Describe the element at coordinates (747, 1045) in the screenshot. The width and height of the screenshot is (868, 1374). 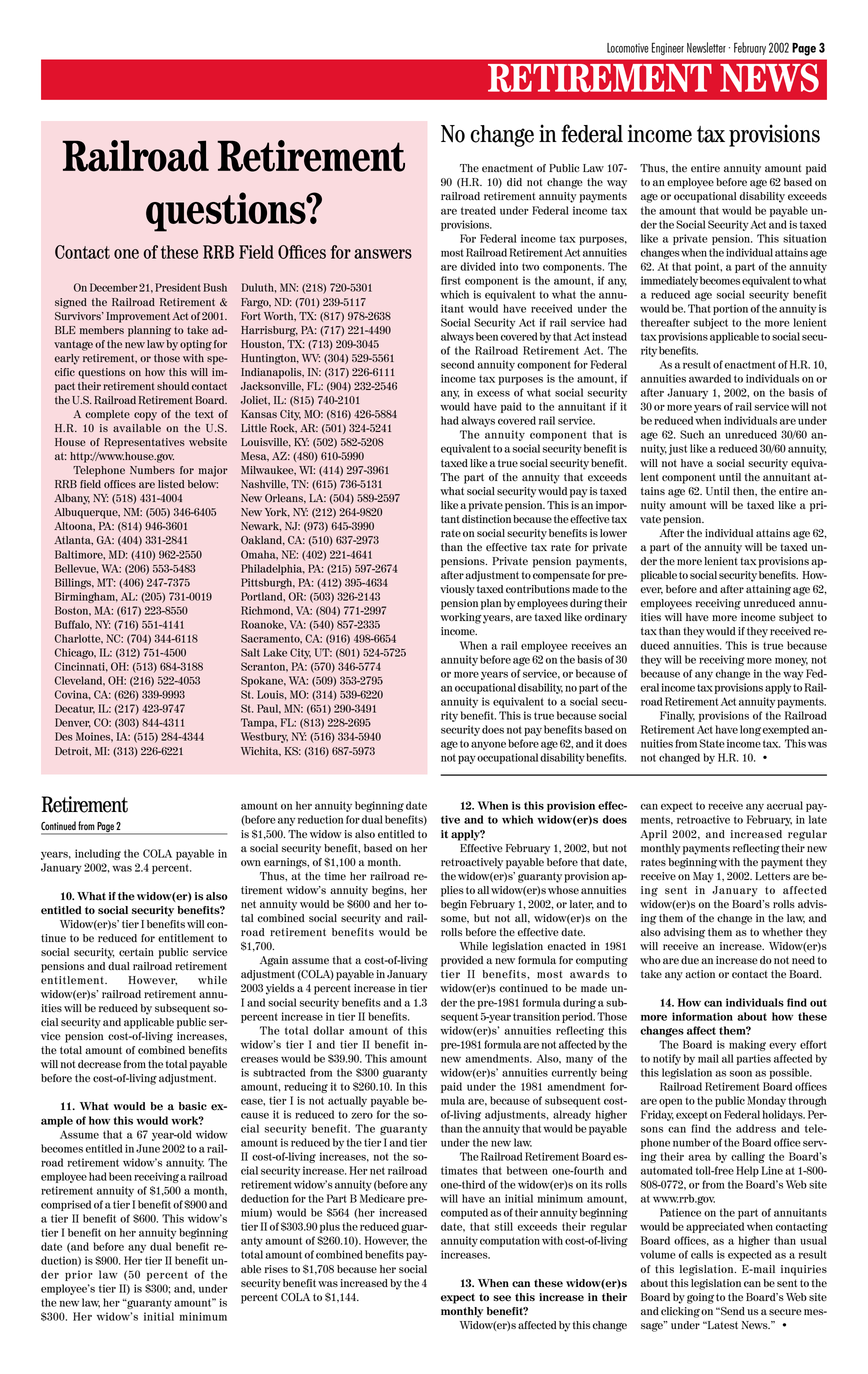
I see `making` at that location.
